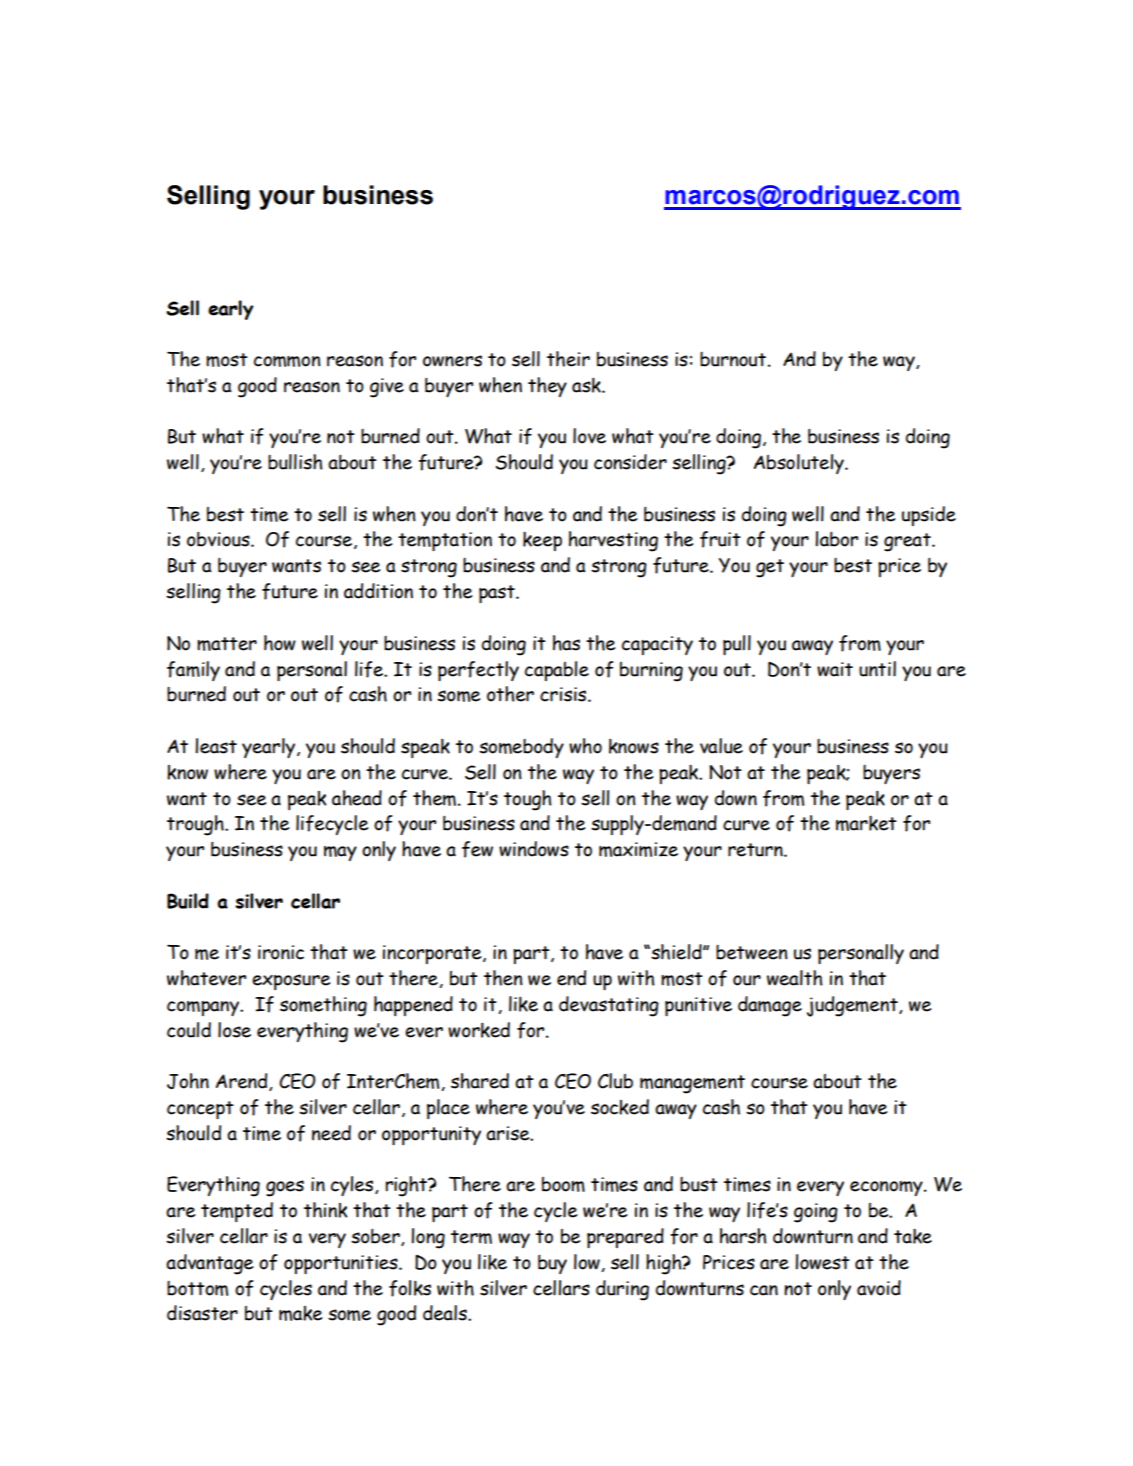 This document has height=1466, width=1133. Describe the element at coordinates (300, 1313) in the document. I see `make` at that location.
